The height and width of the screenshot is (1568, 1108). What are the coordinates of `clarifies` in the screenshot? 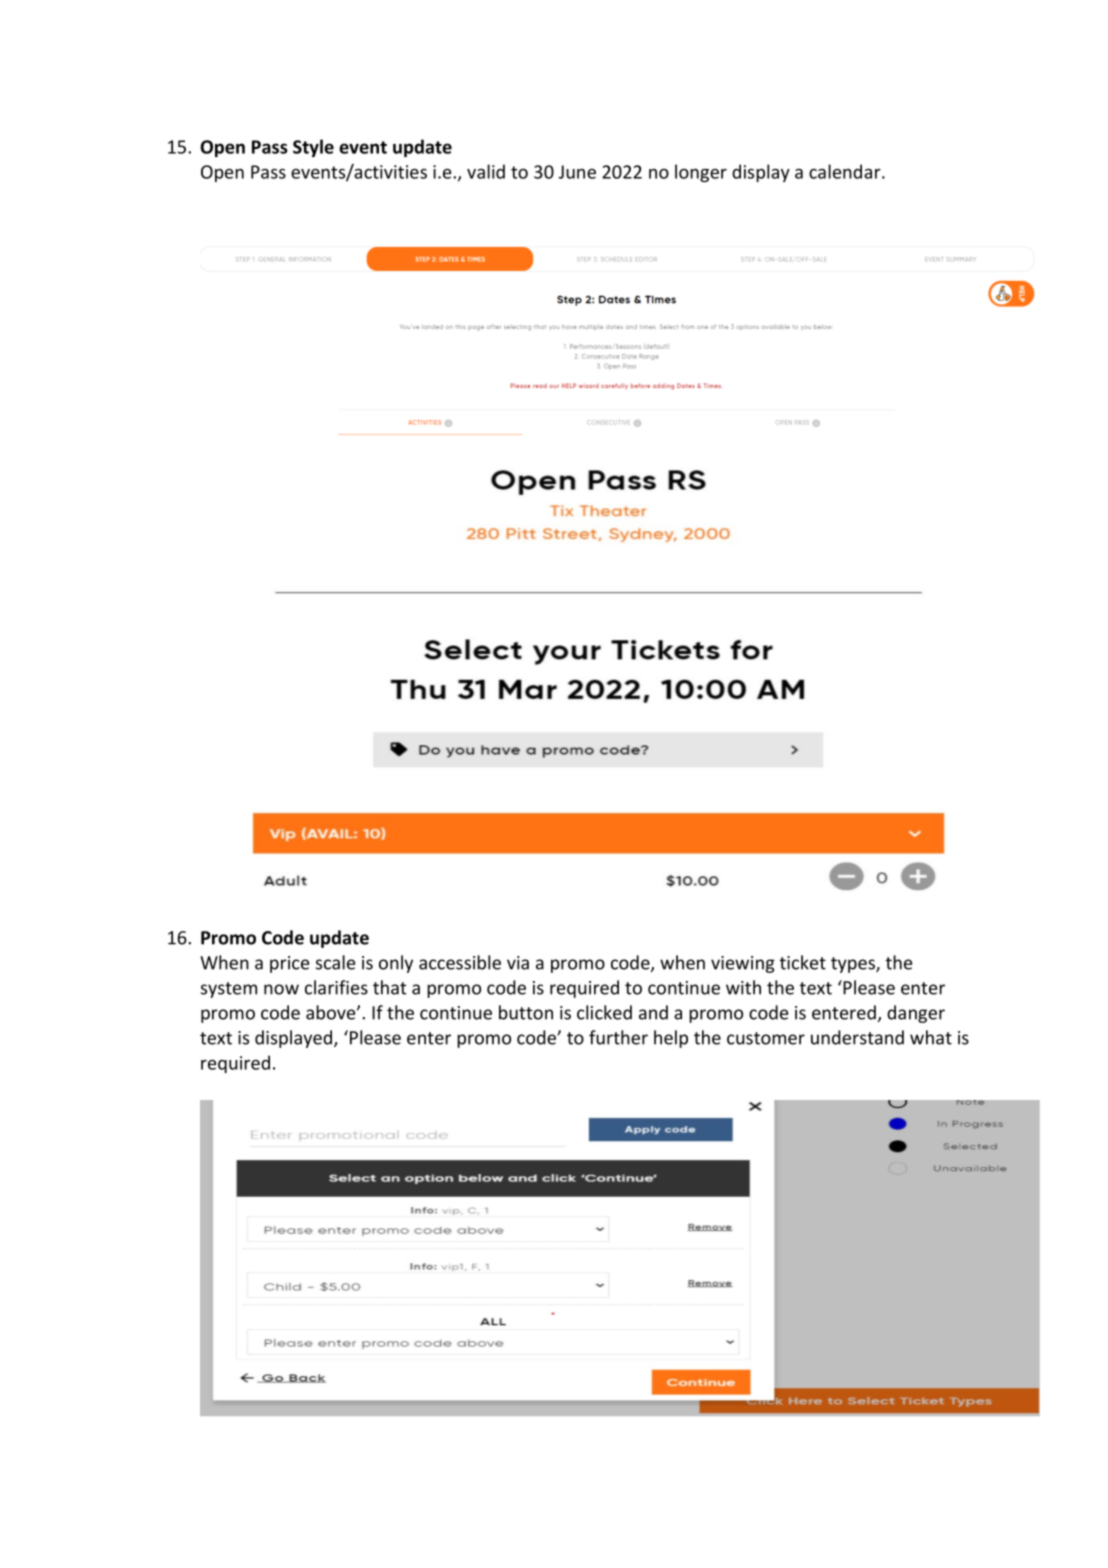 It's located at (336, 987).
